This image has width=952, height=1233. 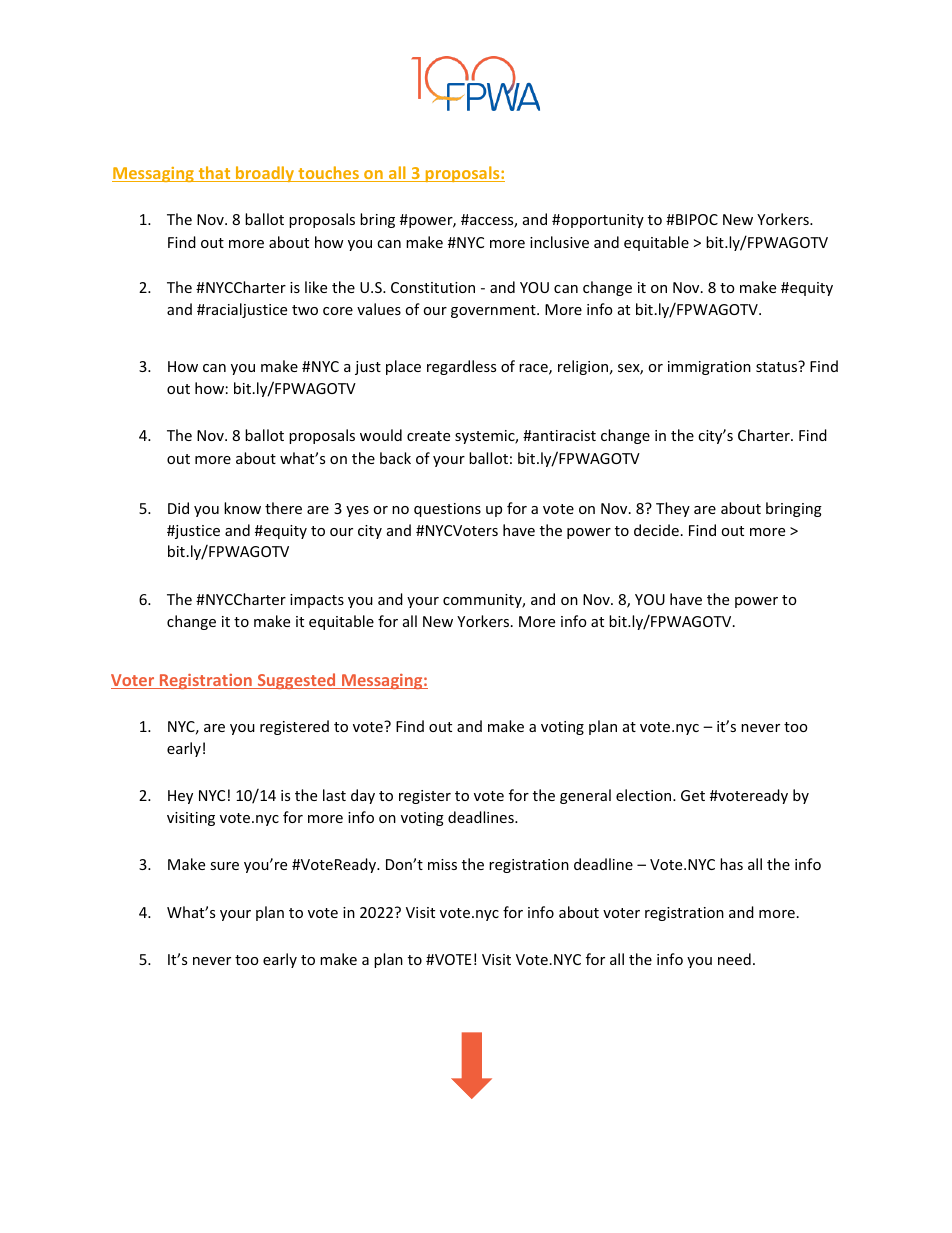 I want to click on miss, so click(x=442, y=864).
